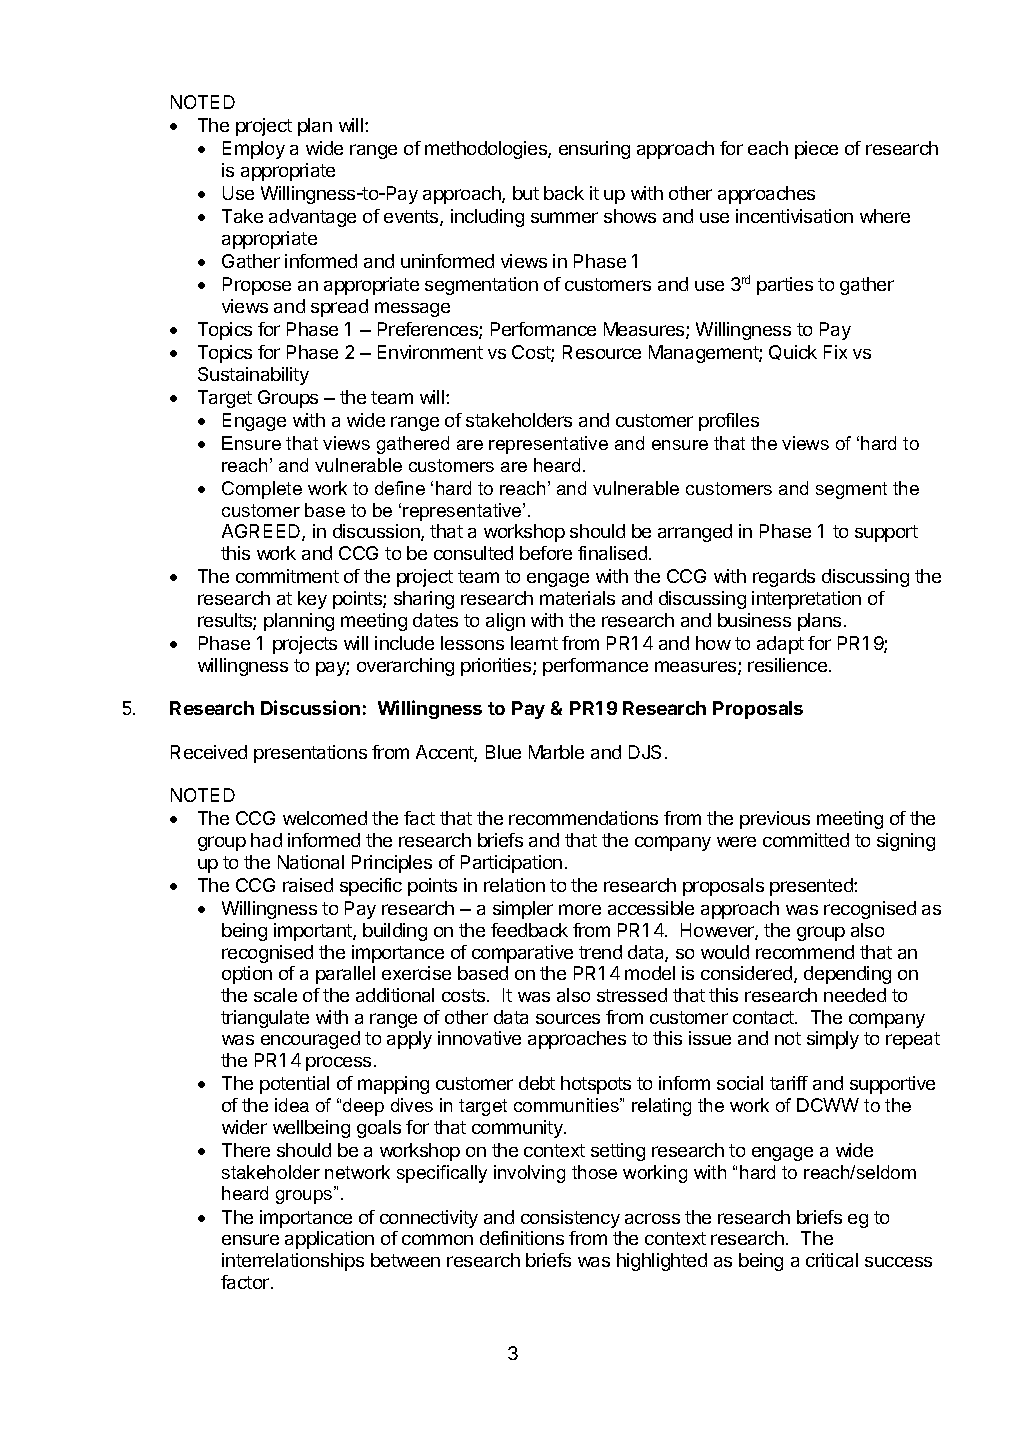 This screenshot has height=1449, width=1025. What do you see at coordinates (329, 1240) in the screenshot?
I see `application` at bounding box center [329, 1240].
